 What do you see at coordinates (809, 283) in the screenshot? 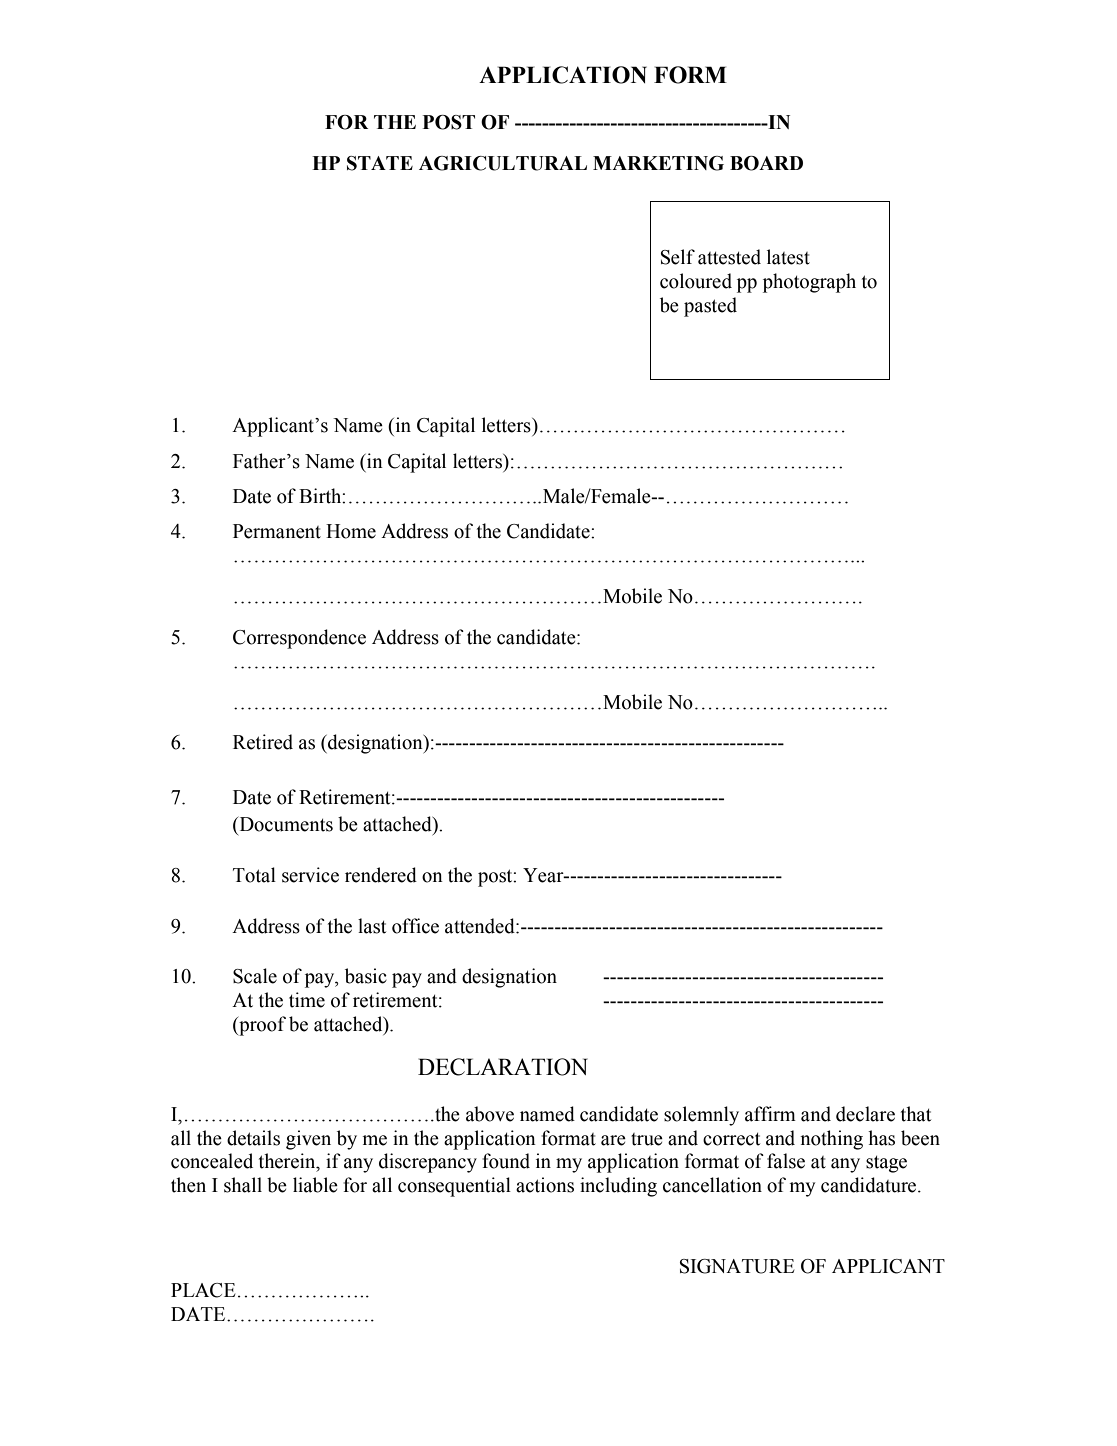
I see `photograph` at bounding box center [809, 283].
